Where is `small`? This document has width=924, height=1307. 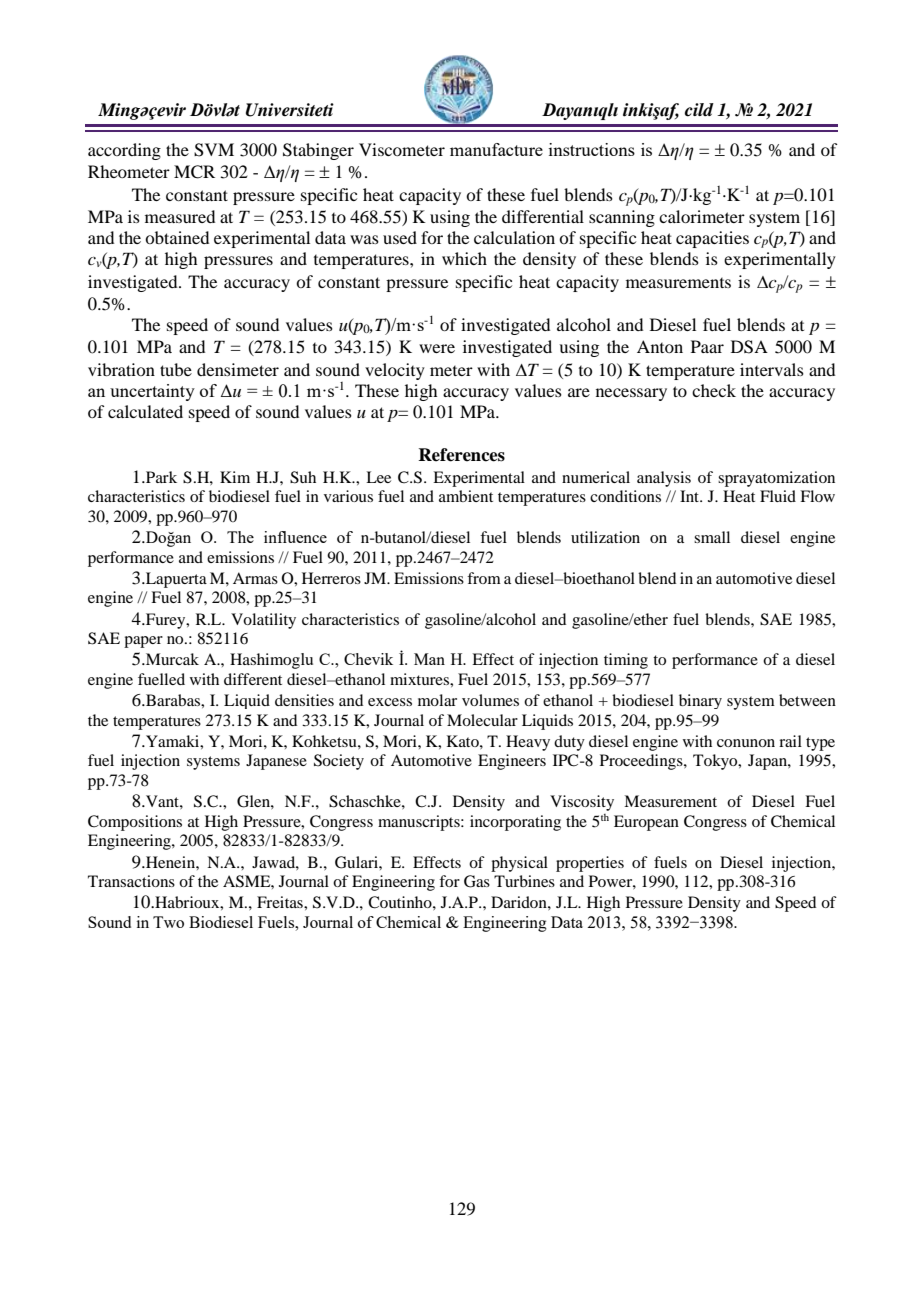 small is located at coordinates (712, 537).
